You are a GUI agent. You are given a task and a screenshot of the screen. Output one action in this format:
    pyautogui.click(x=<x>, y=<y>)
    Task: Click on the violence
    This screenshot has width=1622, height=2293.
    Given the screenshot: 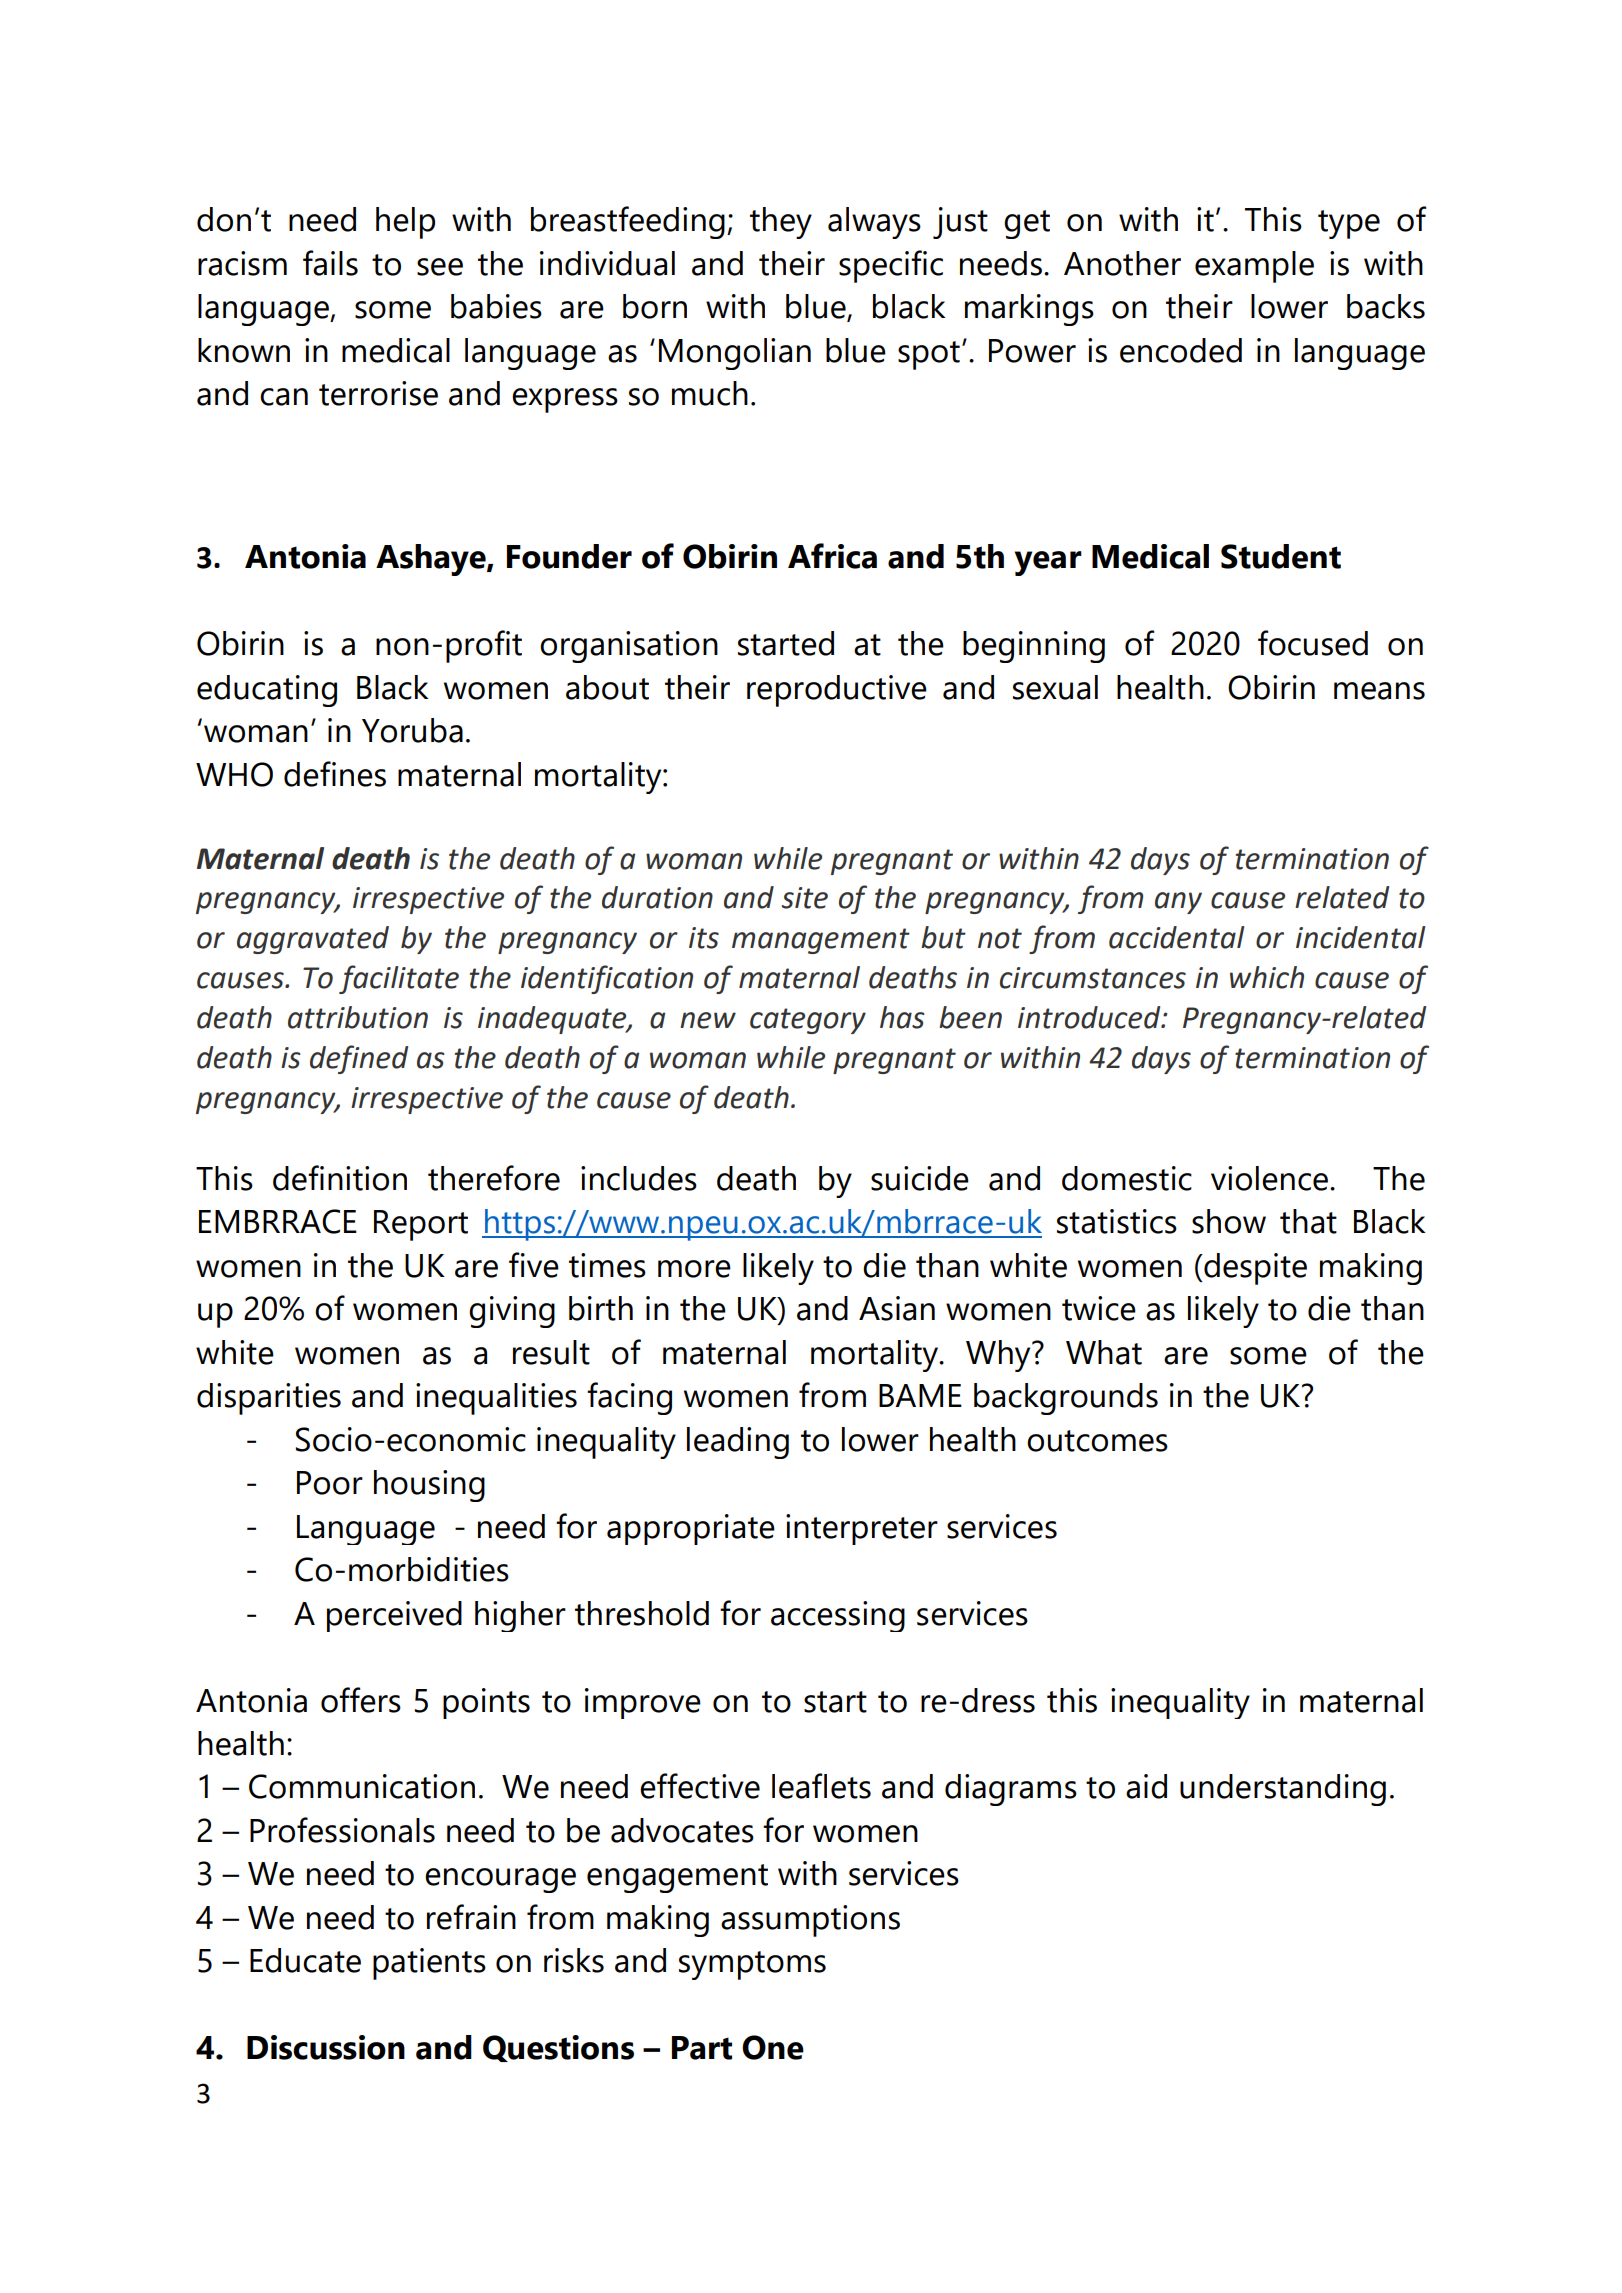 What is the action you would take?
    pyautogui.click(x=1269, y=1178)
